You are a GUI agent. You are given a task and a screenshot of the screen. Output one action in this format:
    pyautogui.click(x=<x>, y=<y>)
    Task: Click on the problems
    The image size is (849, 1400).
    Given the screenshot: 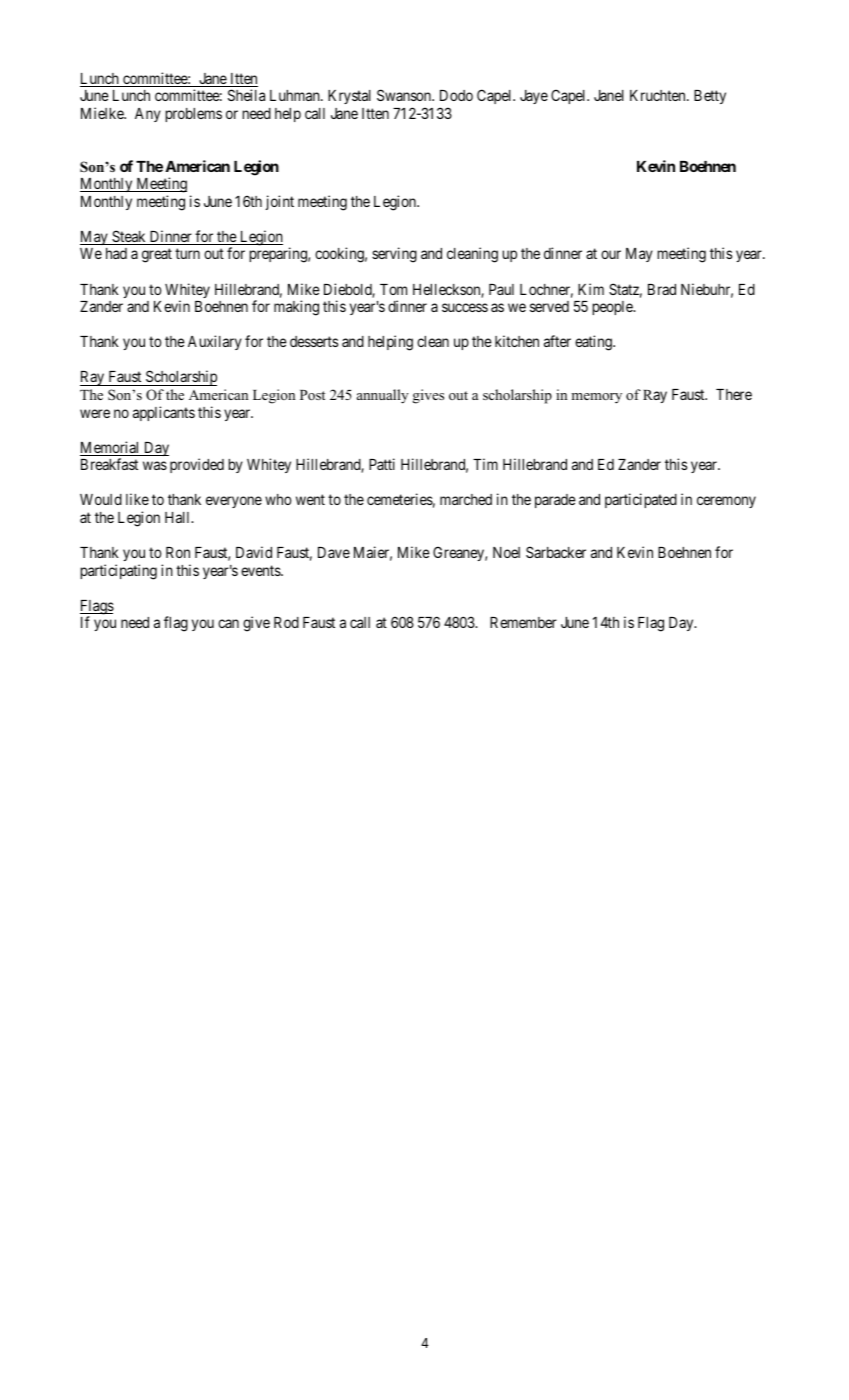 What is the action you would take?
    pyautogui.click(x=193, y=115)
